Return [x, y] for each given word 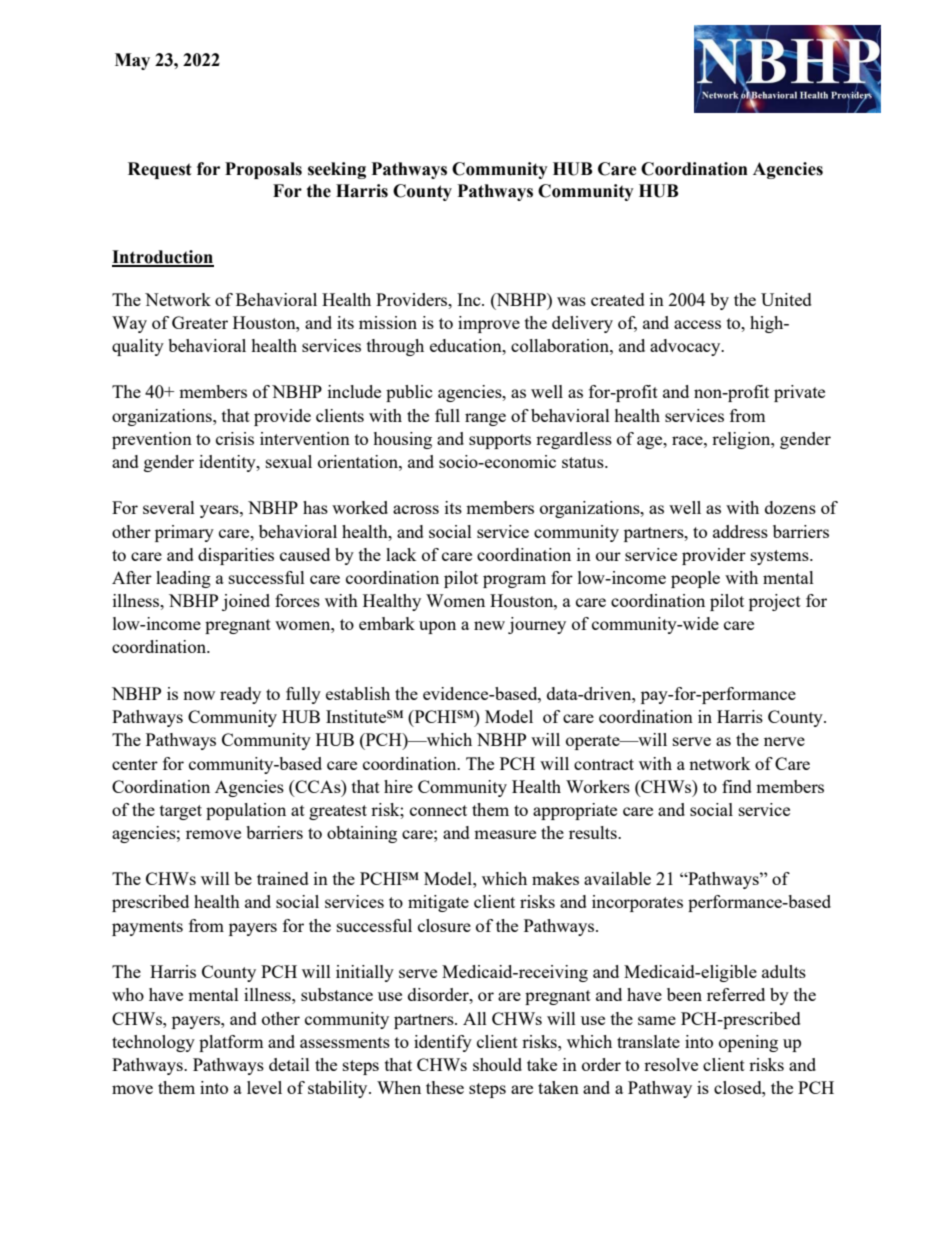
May [132, 61]
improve [489, 324]
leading [183, 579]
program [514, 581]
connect [438, 810]
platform [231, 1043]
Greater [200, 322]
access [697, 324]
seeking [337, 170]
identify [443, 1043]
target [181, 812]
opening [748, 1043]
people [695, 579]
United [786, 299]
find [737, 786]
